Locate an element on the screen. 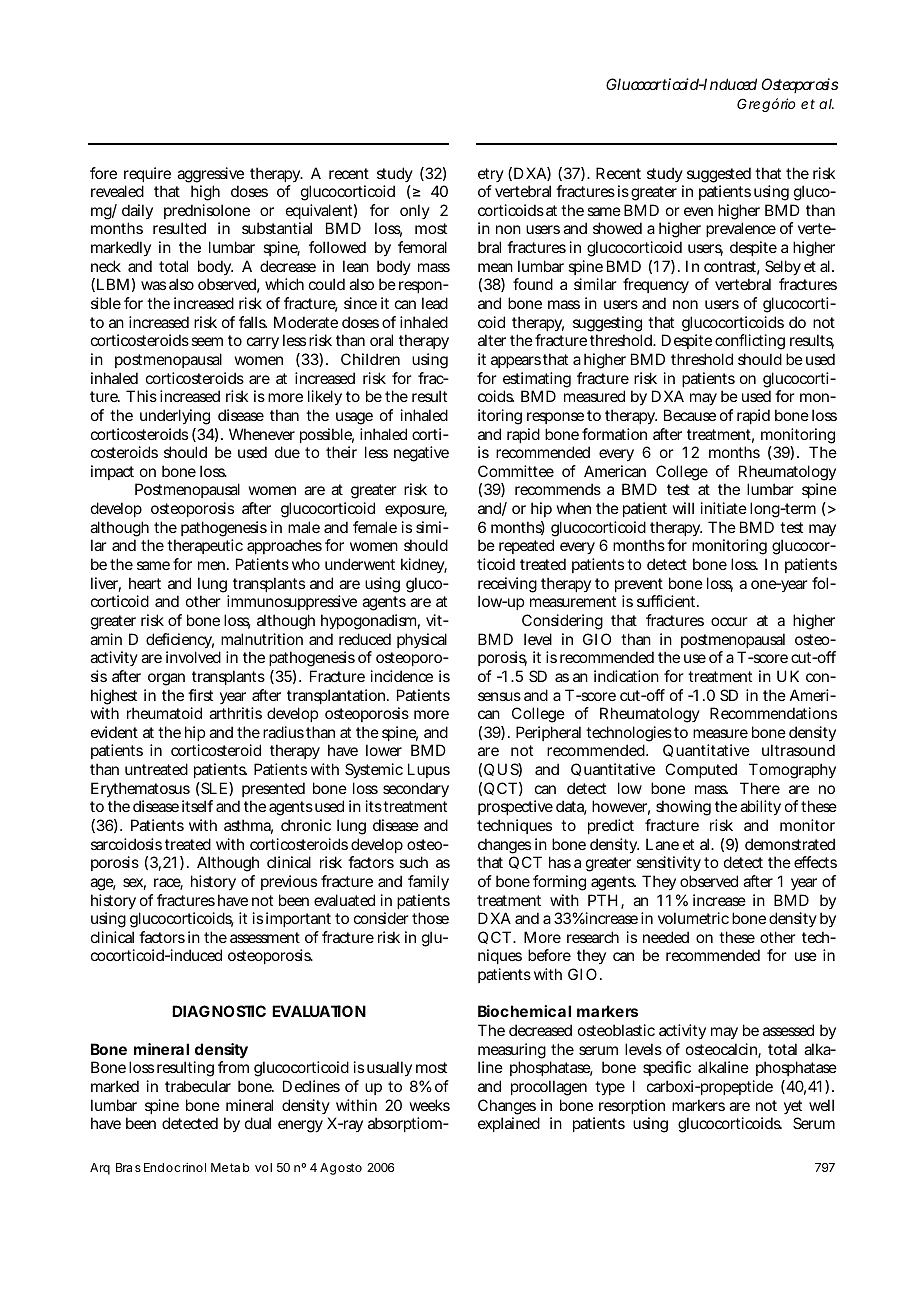  only is located at coordinates (415, 211).
